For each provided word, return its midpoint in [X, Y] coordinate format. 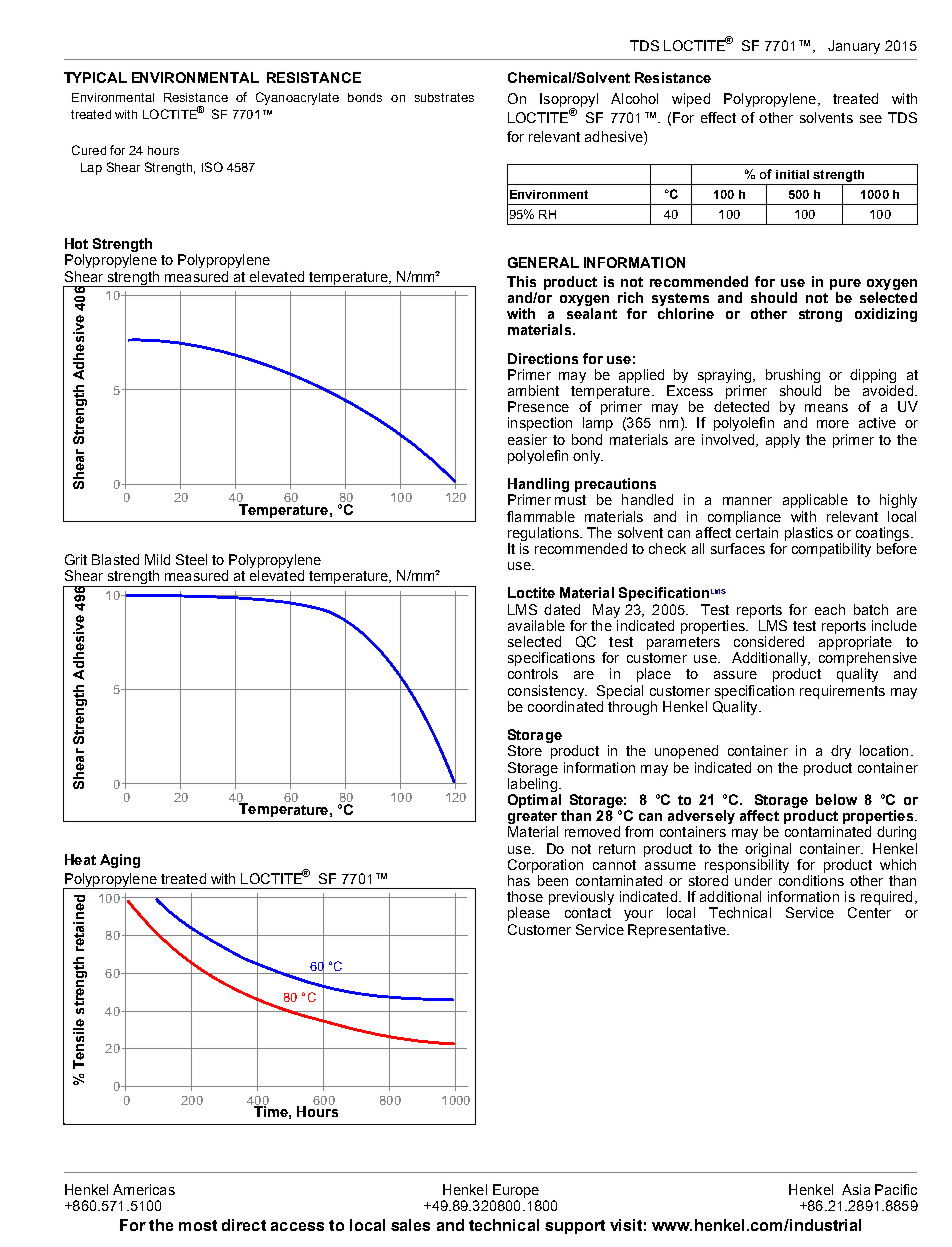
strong [820, 315]
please [529, 914]
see [871, 119]
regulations [544, 534]
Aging [120, 861]
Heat [80, 859]
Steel [191, 559]
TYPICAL [95, 77]
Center [869, 912]
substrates [444, 97]
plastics [809, 534]
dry [841, 752]
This [521, 281]
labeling [532, 785]
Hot [76, 243]
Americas [144, 1189]
